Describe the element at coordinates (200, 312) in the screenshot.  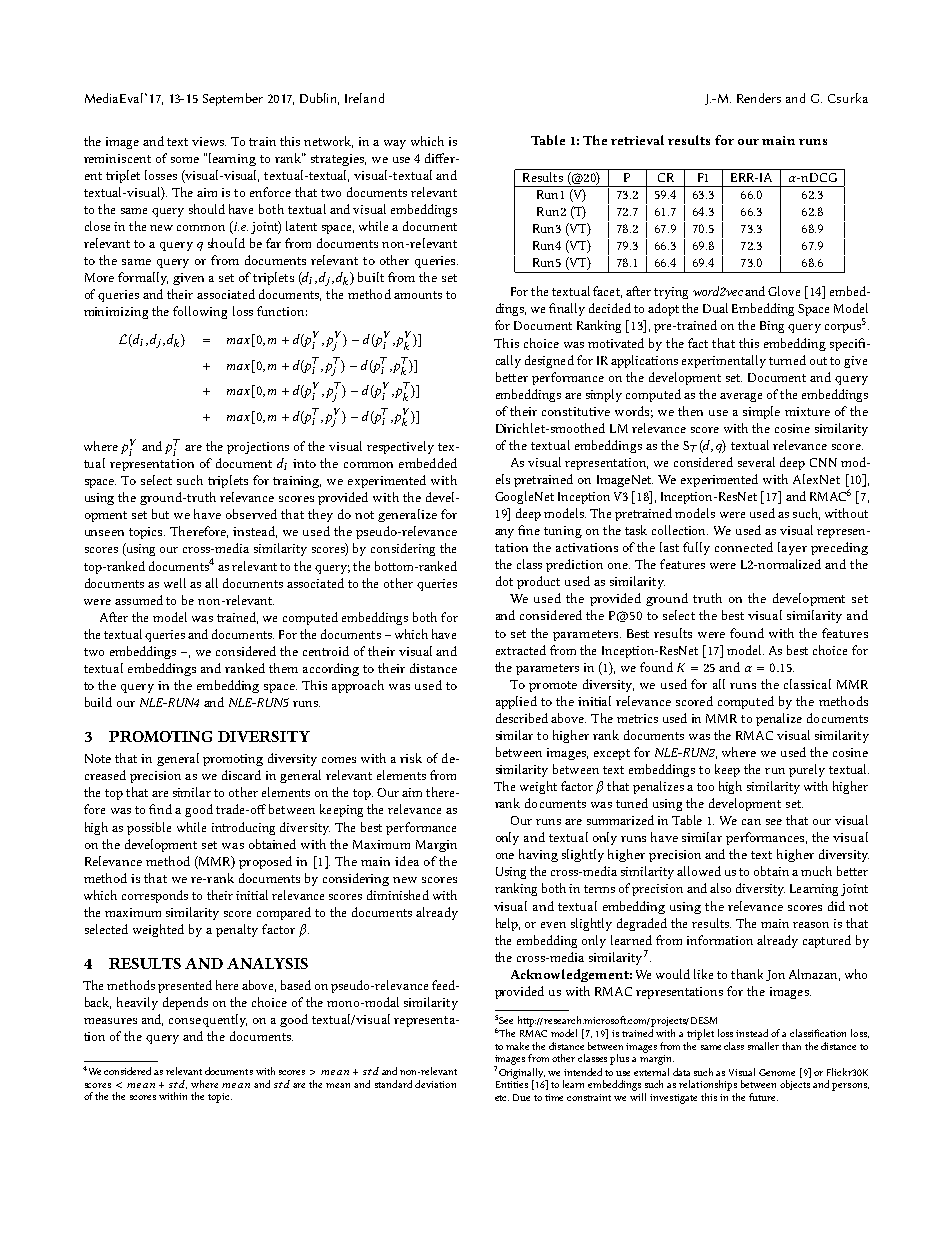
I see `following` at that location.
